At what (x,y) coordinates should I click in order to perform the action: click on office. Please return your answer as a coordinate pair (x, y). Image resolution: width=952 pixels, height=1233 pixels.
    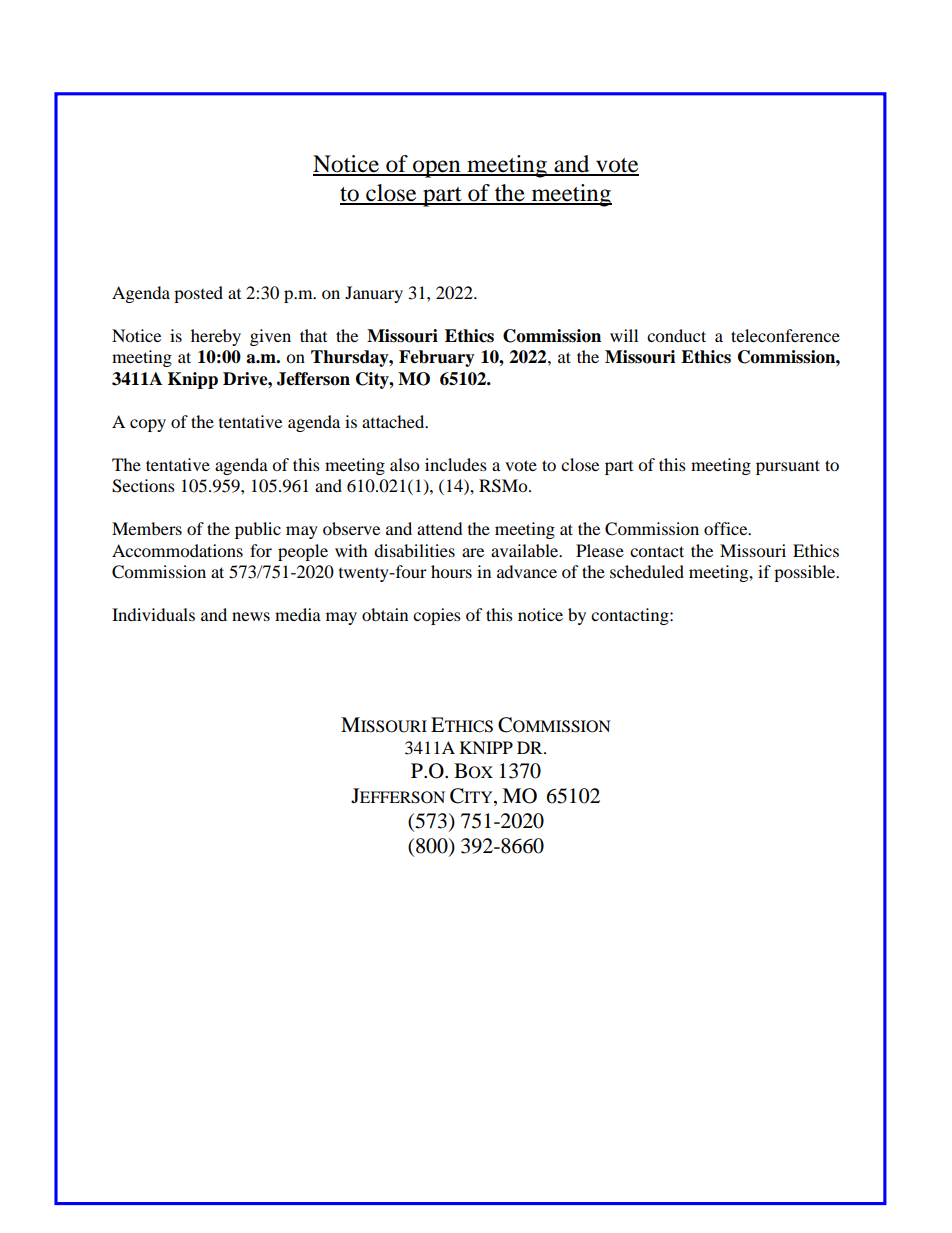
    Looking at the image, I should click on (727, 528).
